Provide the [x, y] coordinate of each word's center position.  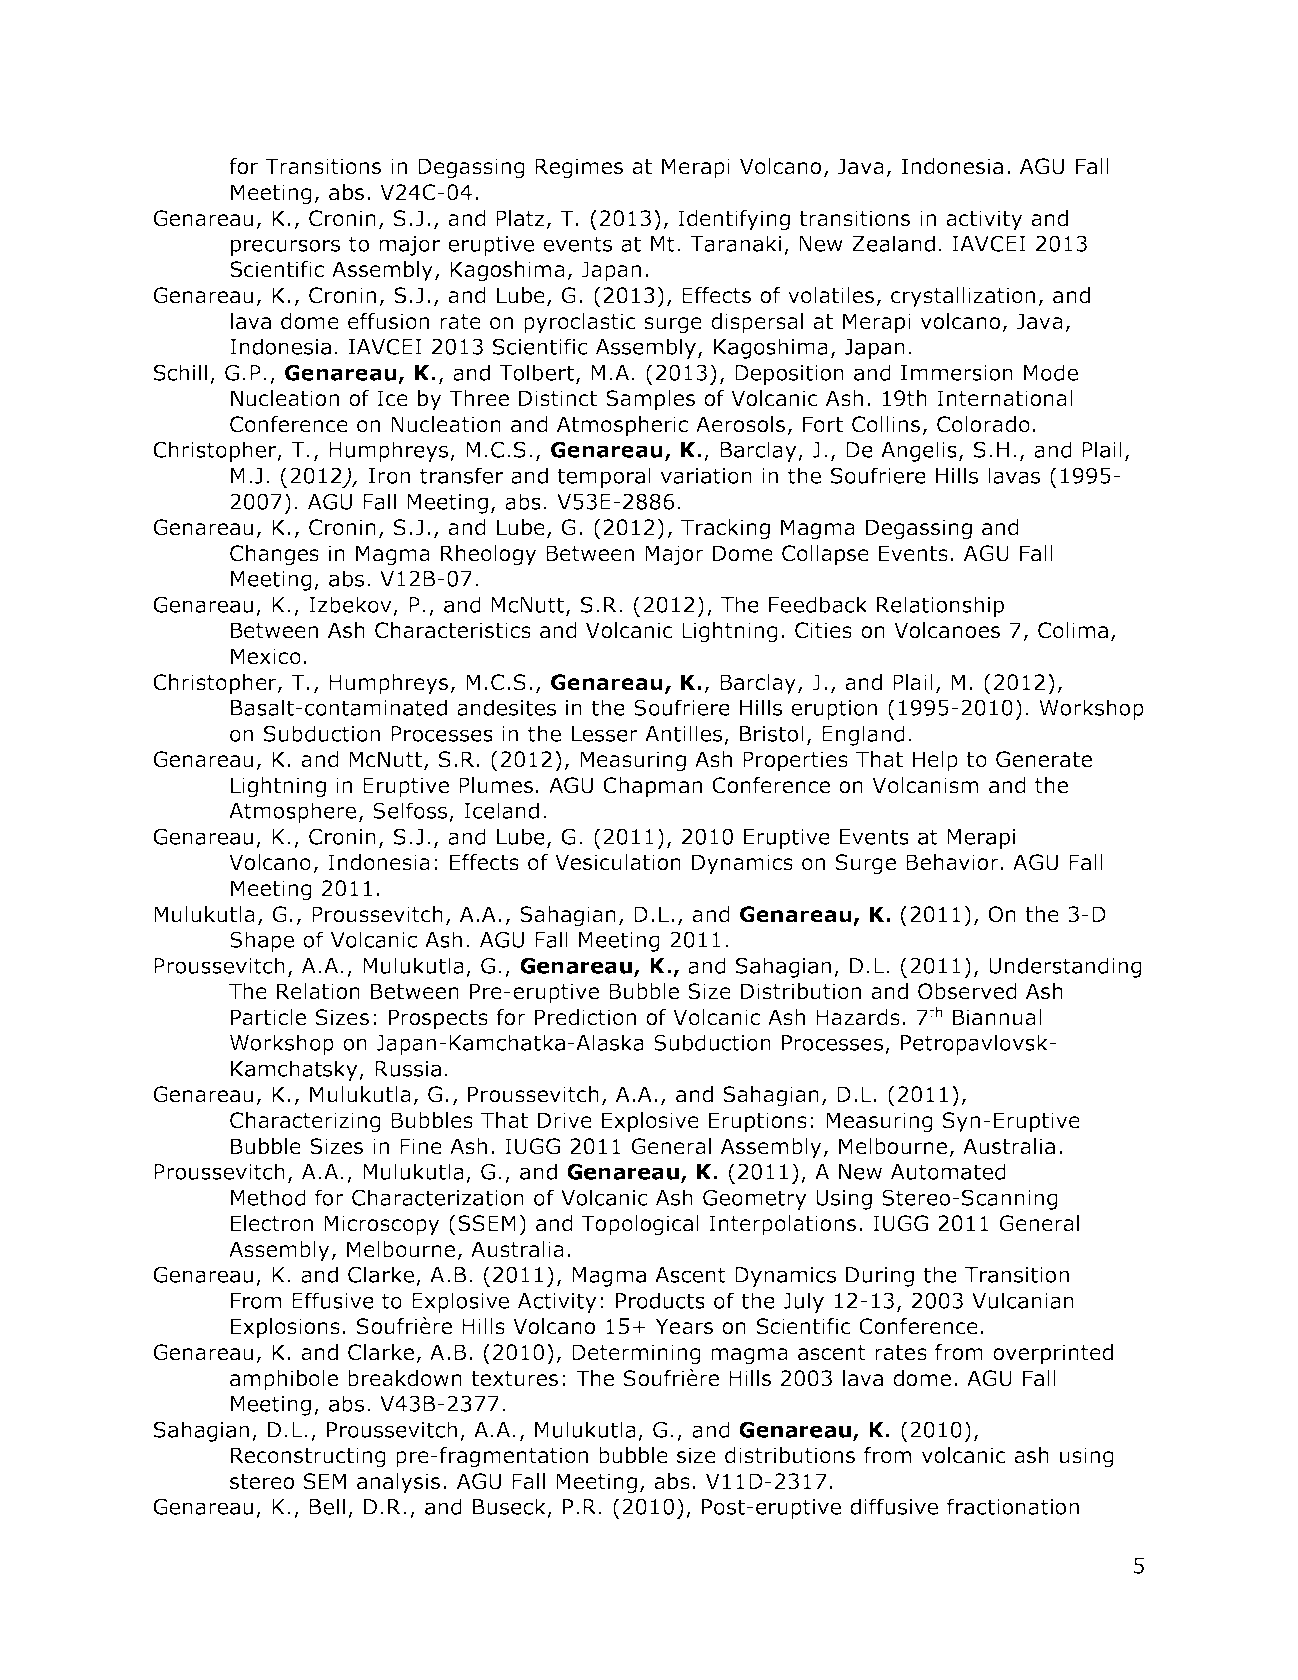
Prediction [585, 1017]
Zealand [893, 243]
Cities [823, 630]
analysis [398, 1483]
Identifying [734, 220]
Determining [636, 1354]
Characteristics [453, 630]
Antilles [683, 733]
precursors [285, 247]
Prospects [438, 1019]
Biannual [997, 1017]
